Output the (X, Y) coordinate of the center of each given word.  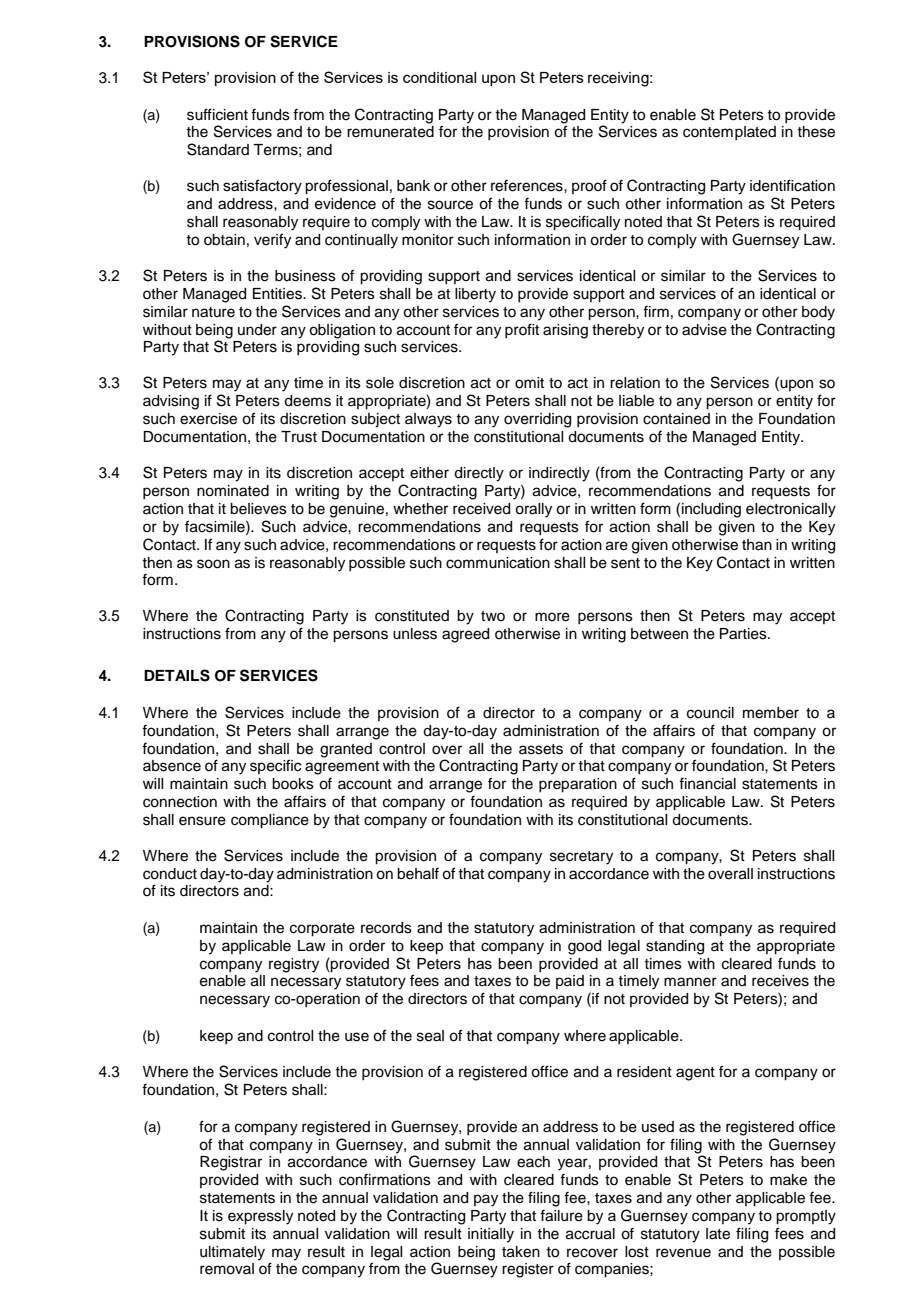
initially (491, 1235)
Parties (744, 634)
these (816, 132)
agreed (465, 635)
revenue (683, 1253)
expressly (260, 1217)
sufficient (217, 114)
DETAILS (177, 675)
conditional (439, 77)
